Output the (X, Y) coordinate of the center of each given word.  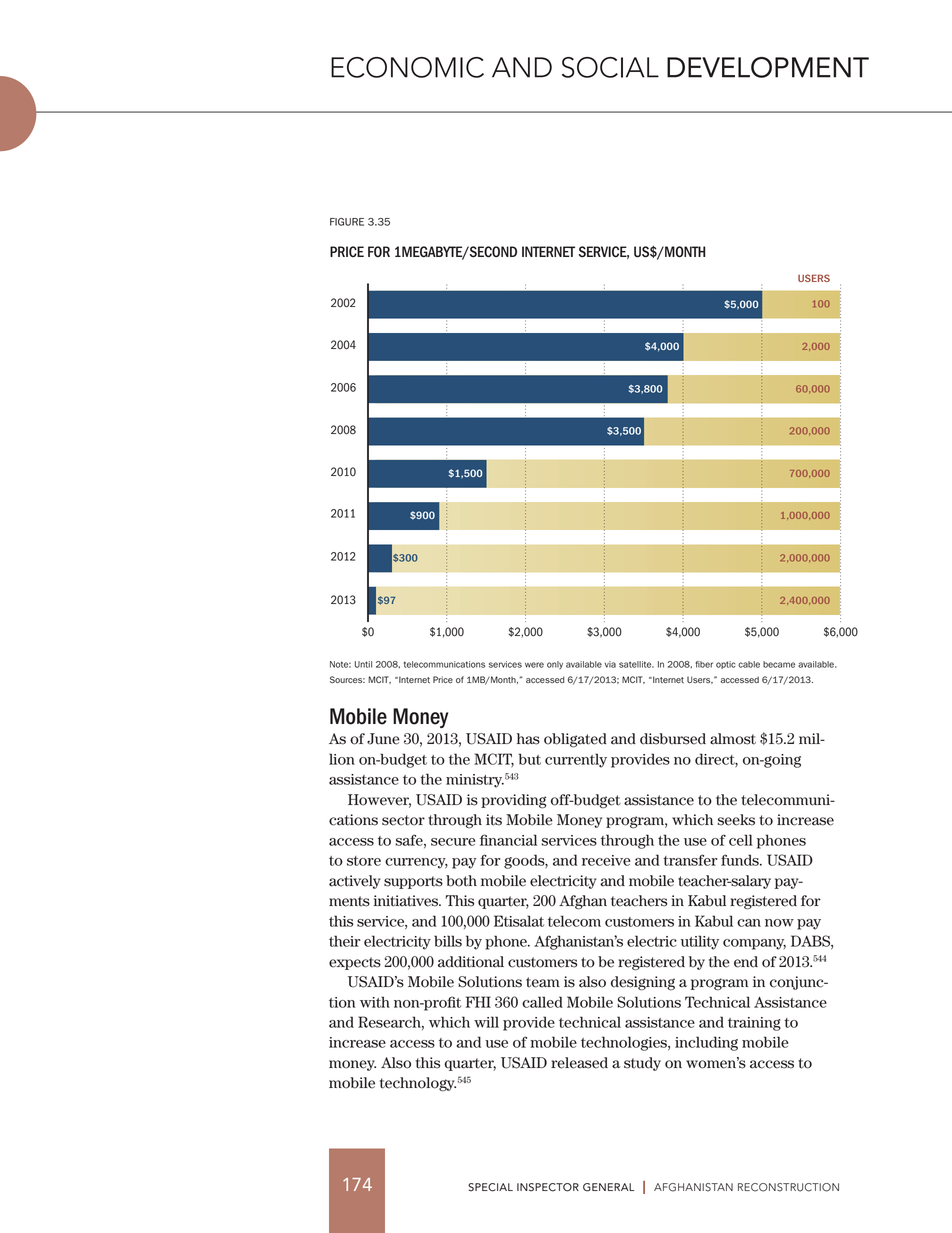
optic (726, 665)
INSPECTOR (548, 1187)
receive (606, 860)
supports (413, 882)
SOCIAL (610, 67)
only (555, 665)
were (534, 665)
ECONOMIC (407, 67)
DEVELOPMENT (768, 67)
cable (749, 664)
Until (363, 664)
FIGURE (347, 222)
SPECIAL (490, 1187)
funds (741, 860)
